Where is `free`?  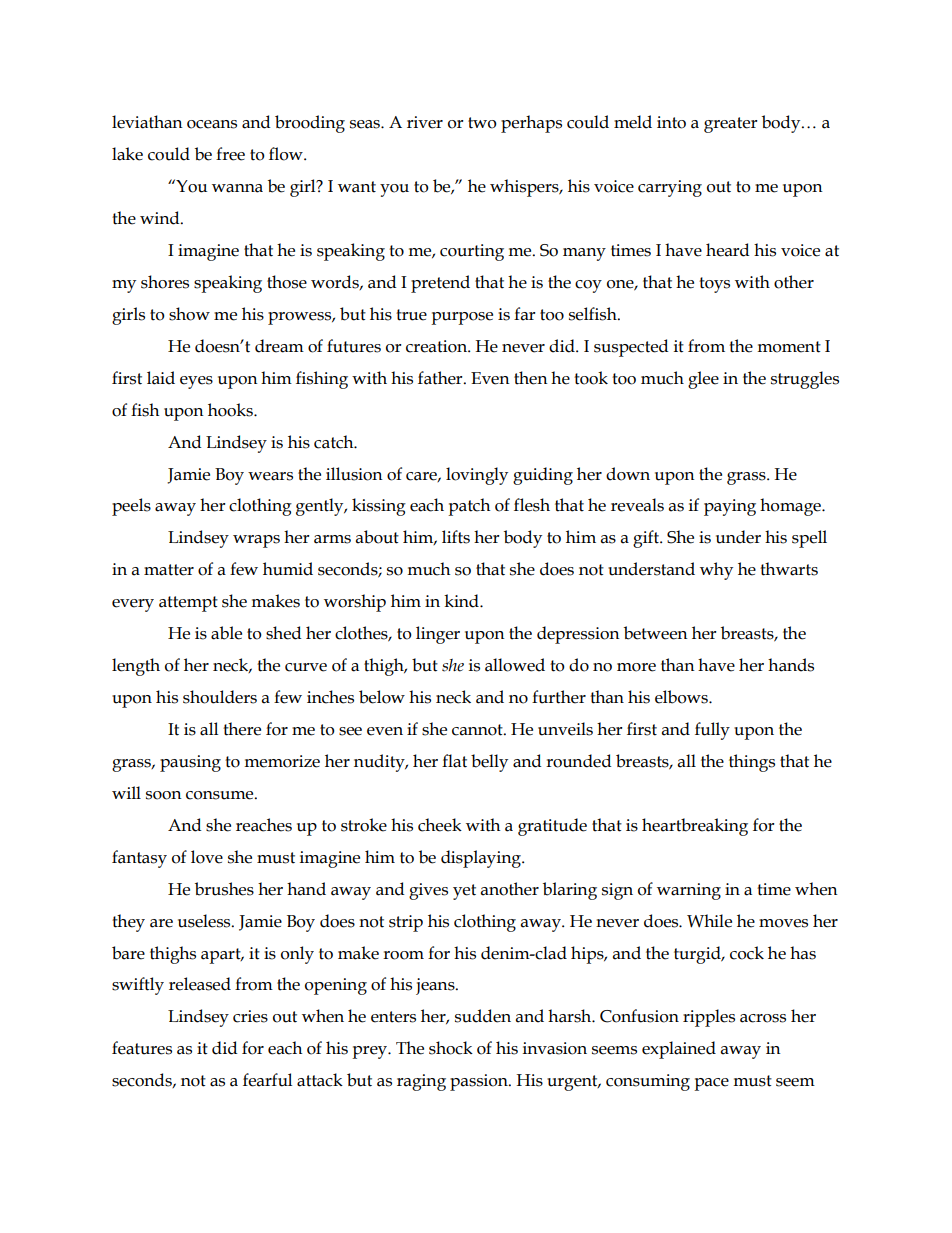 free is located at coordinates (230, 154).
